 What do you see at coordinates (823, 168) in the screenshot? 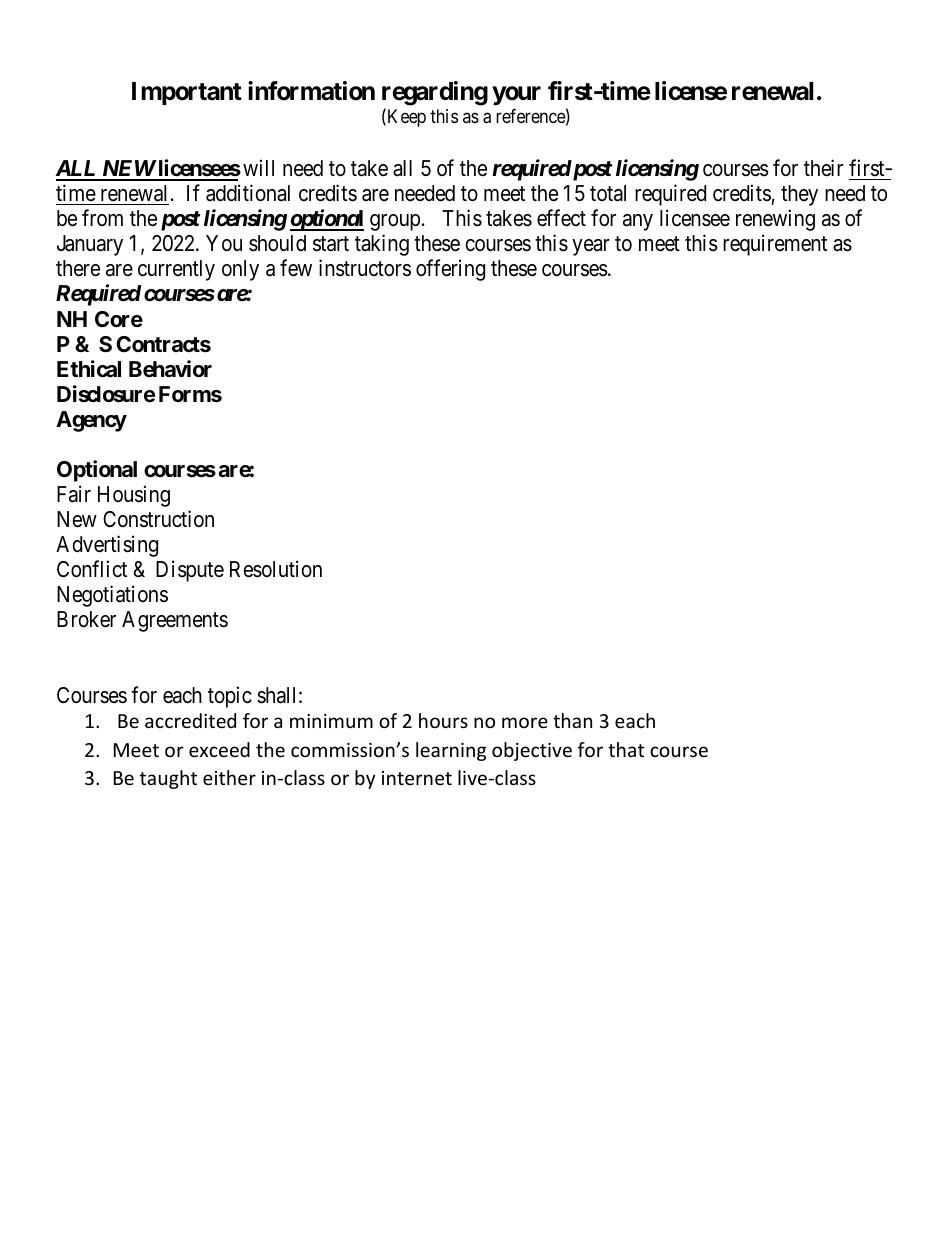
I see `their` at bounding box center [823, 168].
